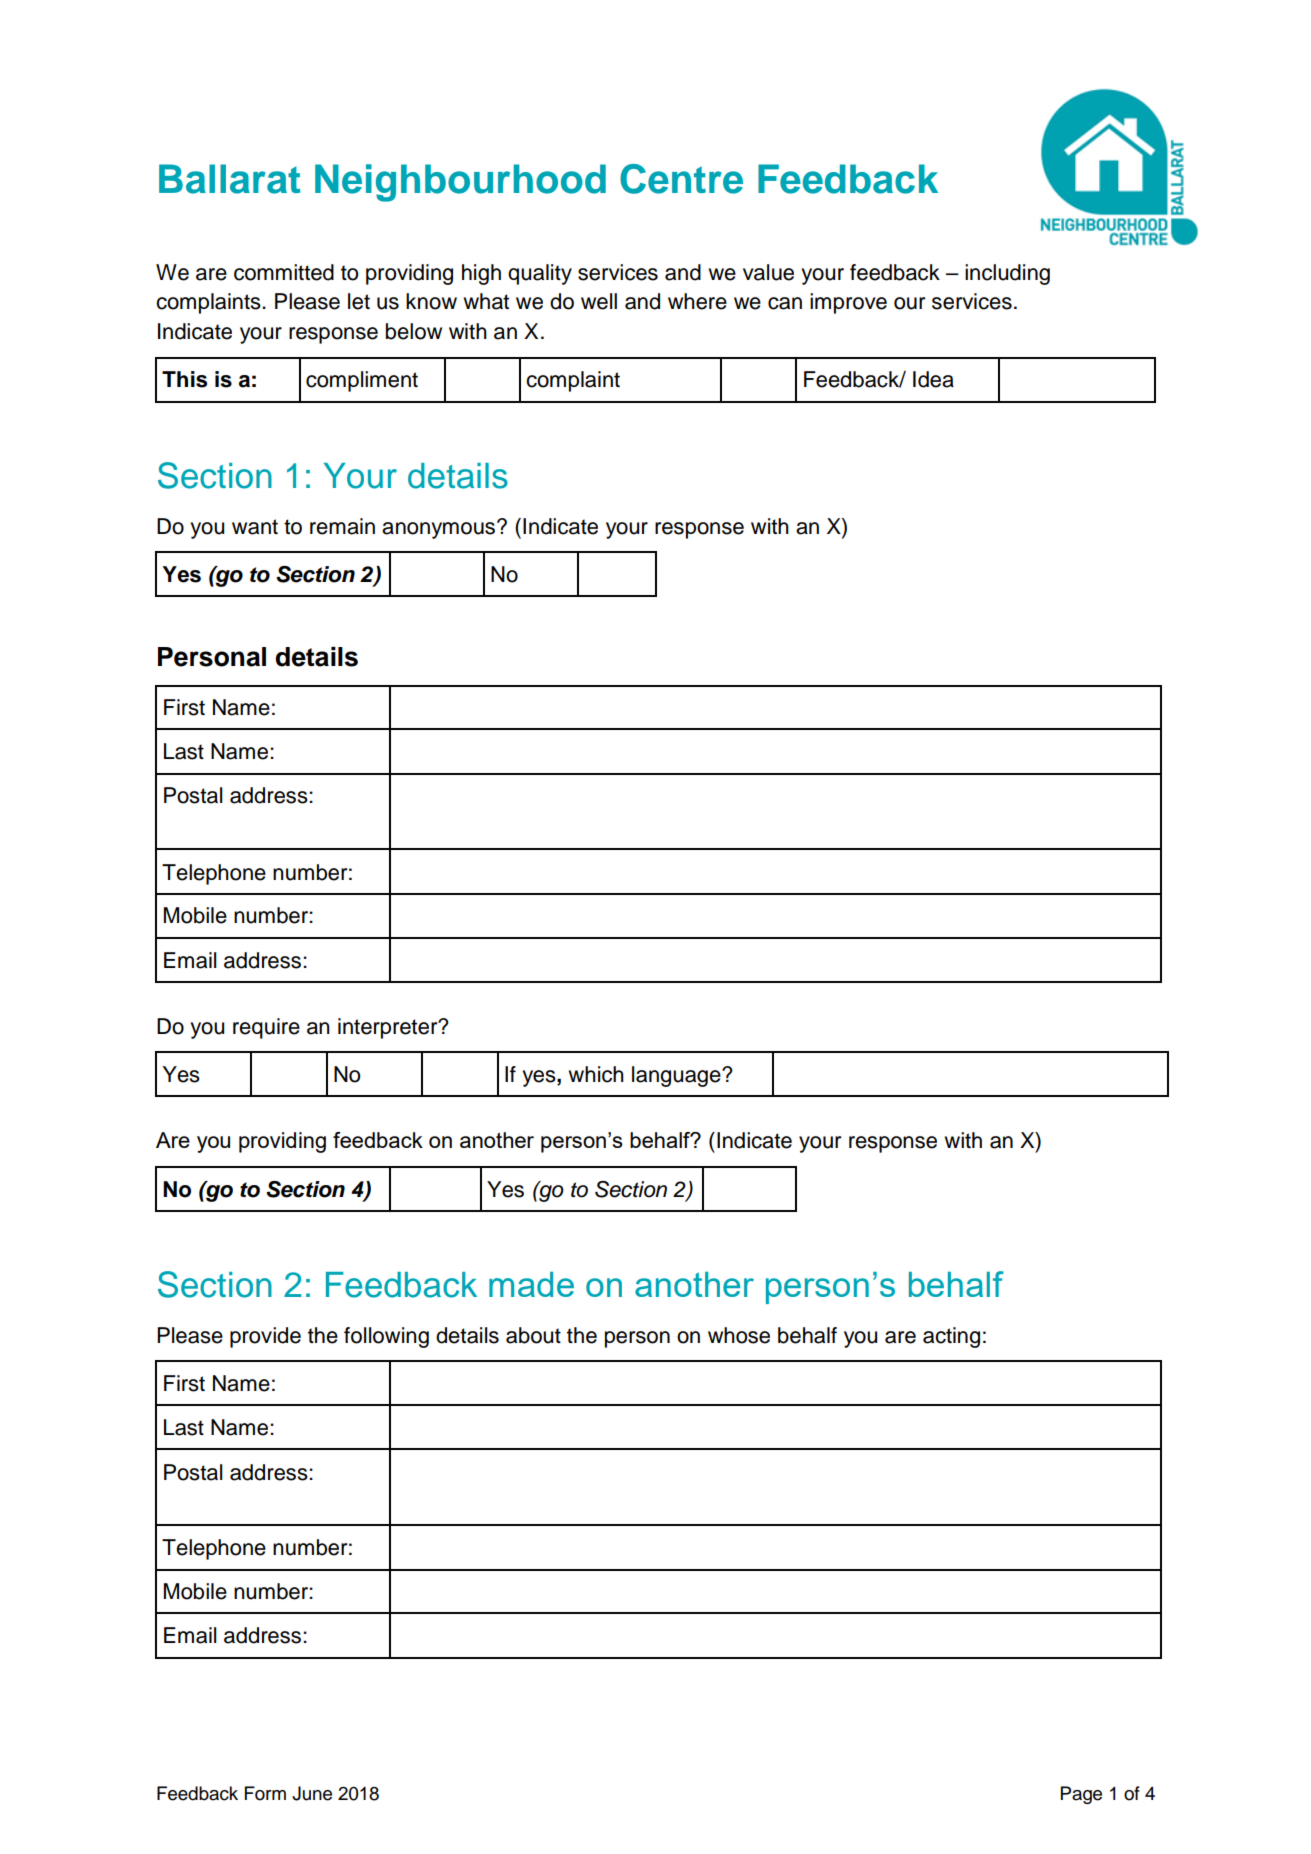 Image resolution: width=1311 pixels, height=1854 pixels. Describe the element at coordinates (933, 379) in the screenshot. I see `Idea` at that location.
